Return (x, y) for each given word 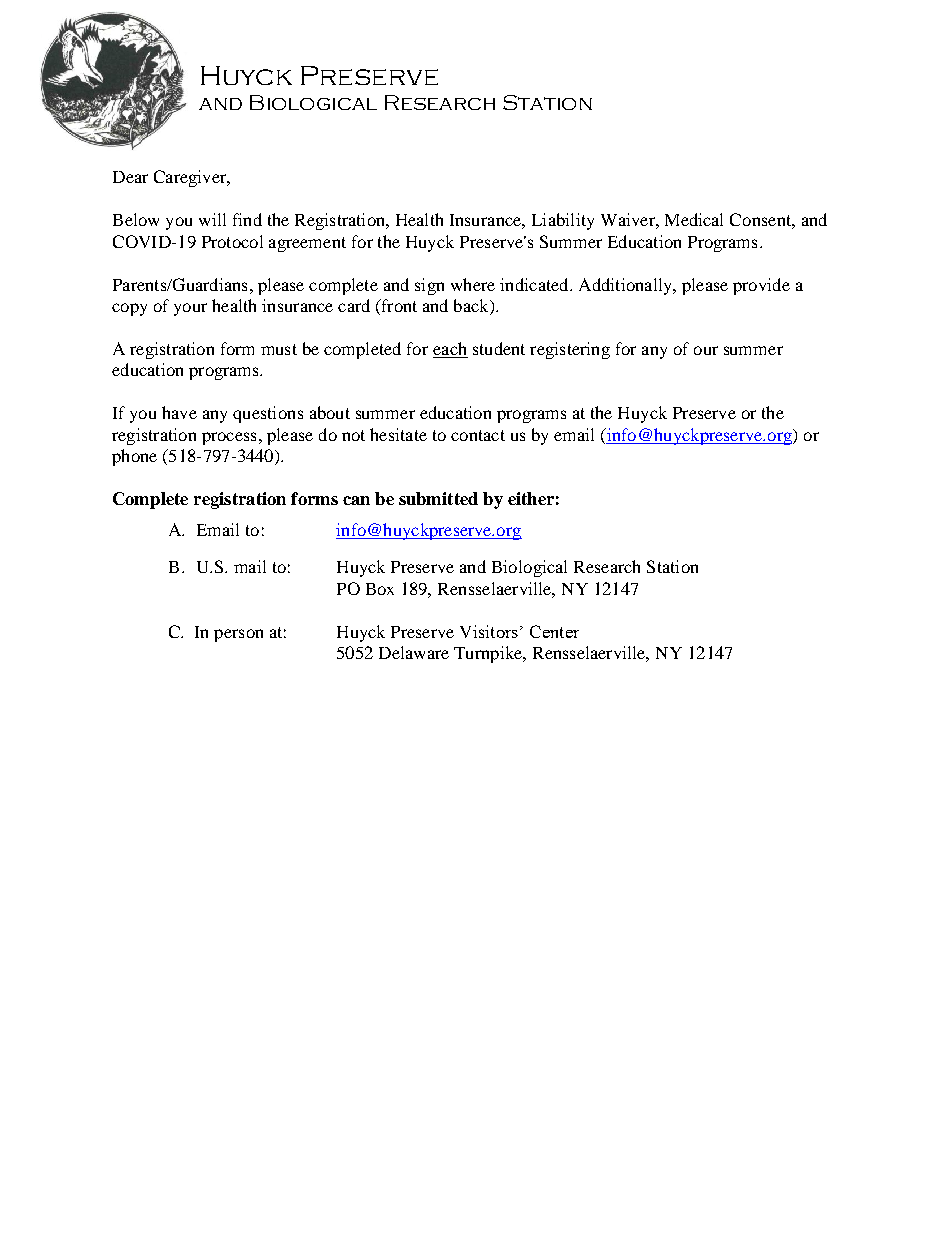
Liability (563, 221)
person (238, 635)
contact (478, 435)
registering (570, 350)
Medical (694, 219)
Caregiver (191, 178)
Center (554, 631)
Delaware (414, 652)
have (179, 412)
